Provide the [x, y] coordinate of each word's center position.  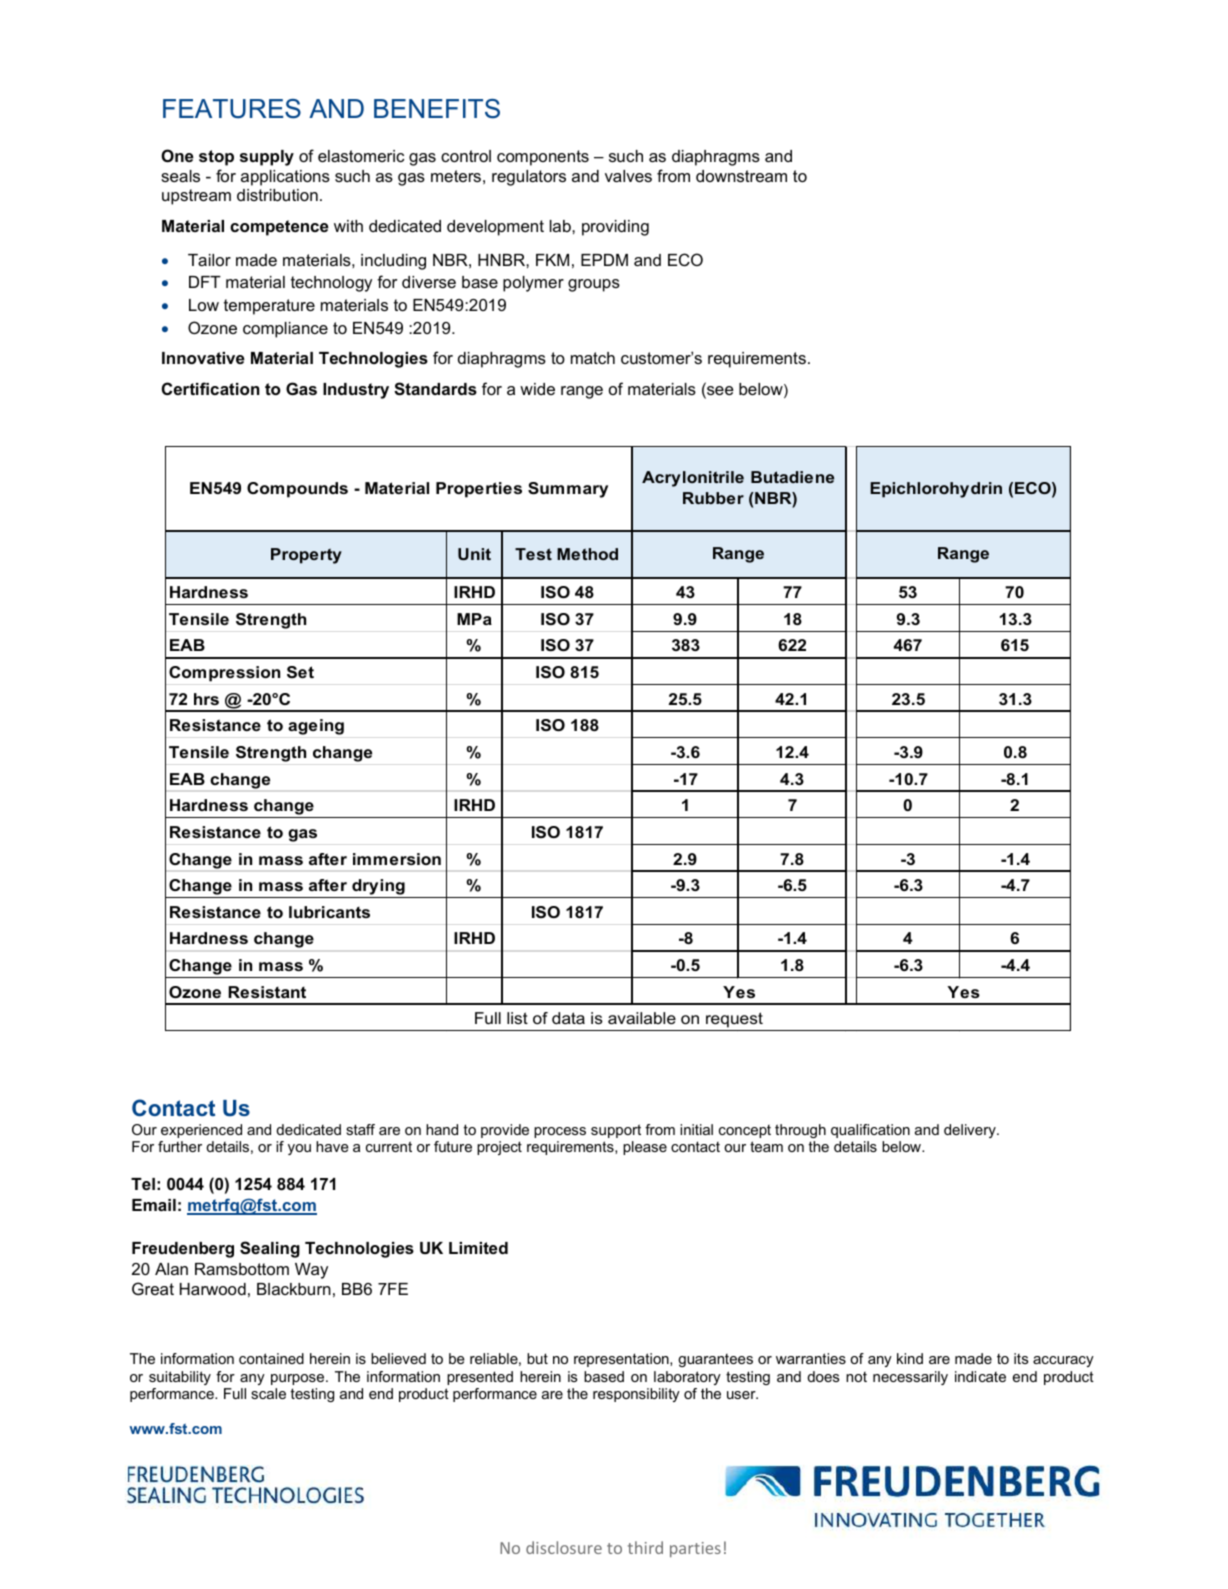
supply [267, 158]
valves [628, 176]
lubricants [329, 912]
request [734, 1020]
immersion [397, 859]
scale [268, 1393]
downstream [741, 176]
